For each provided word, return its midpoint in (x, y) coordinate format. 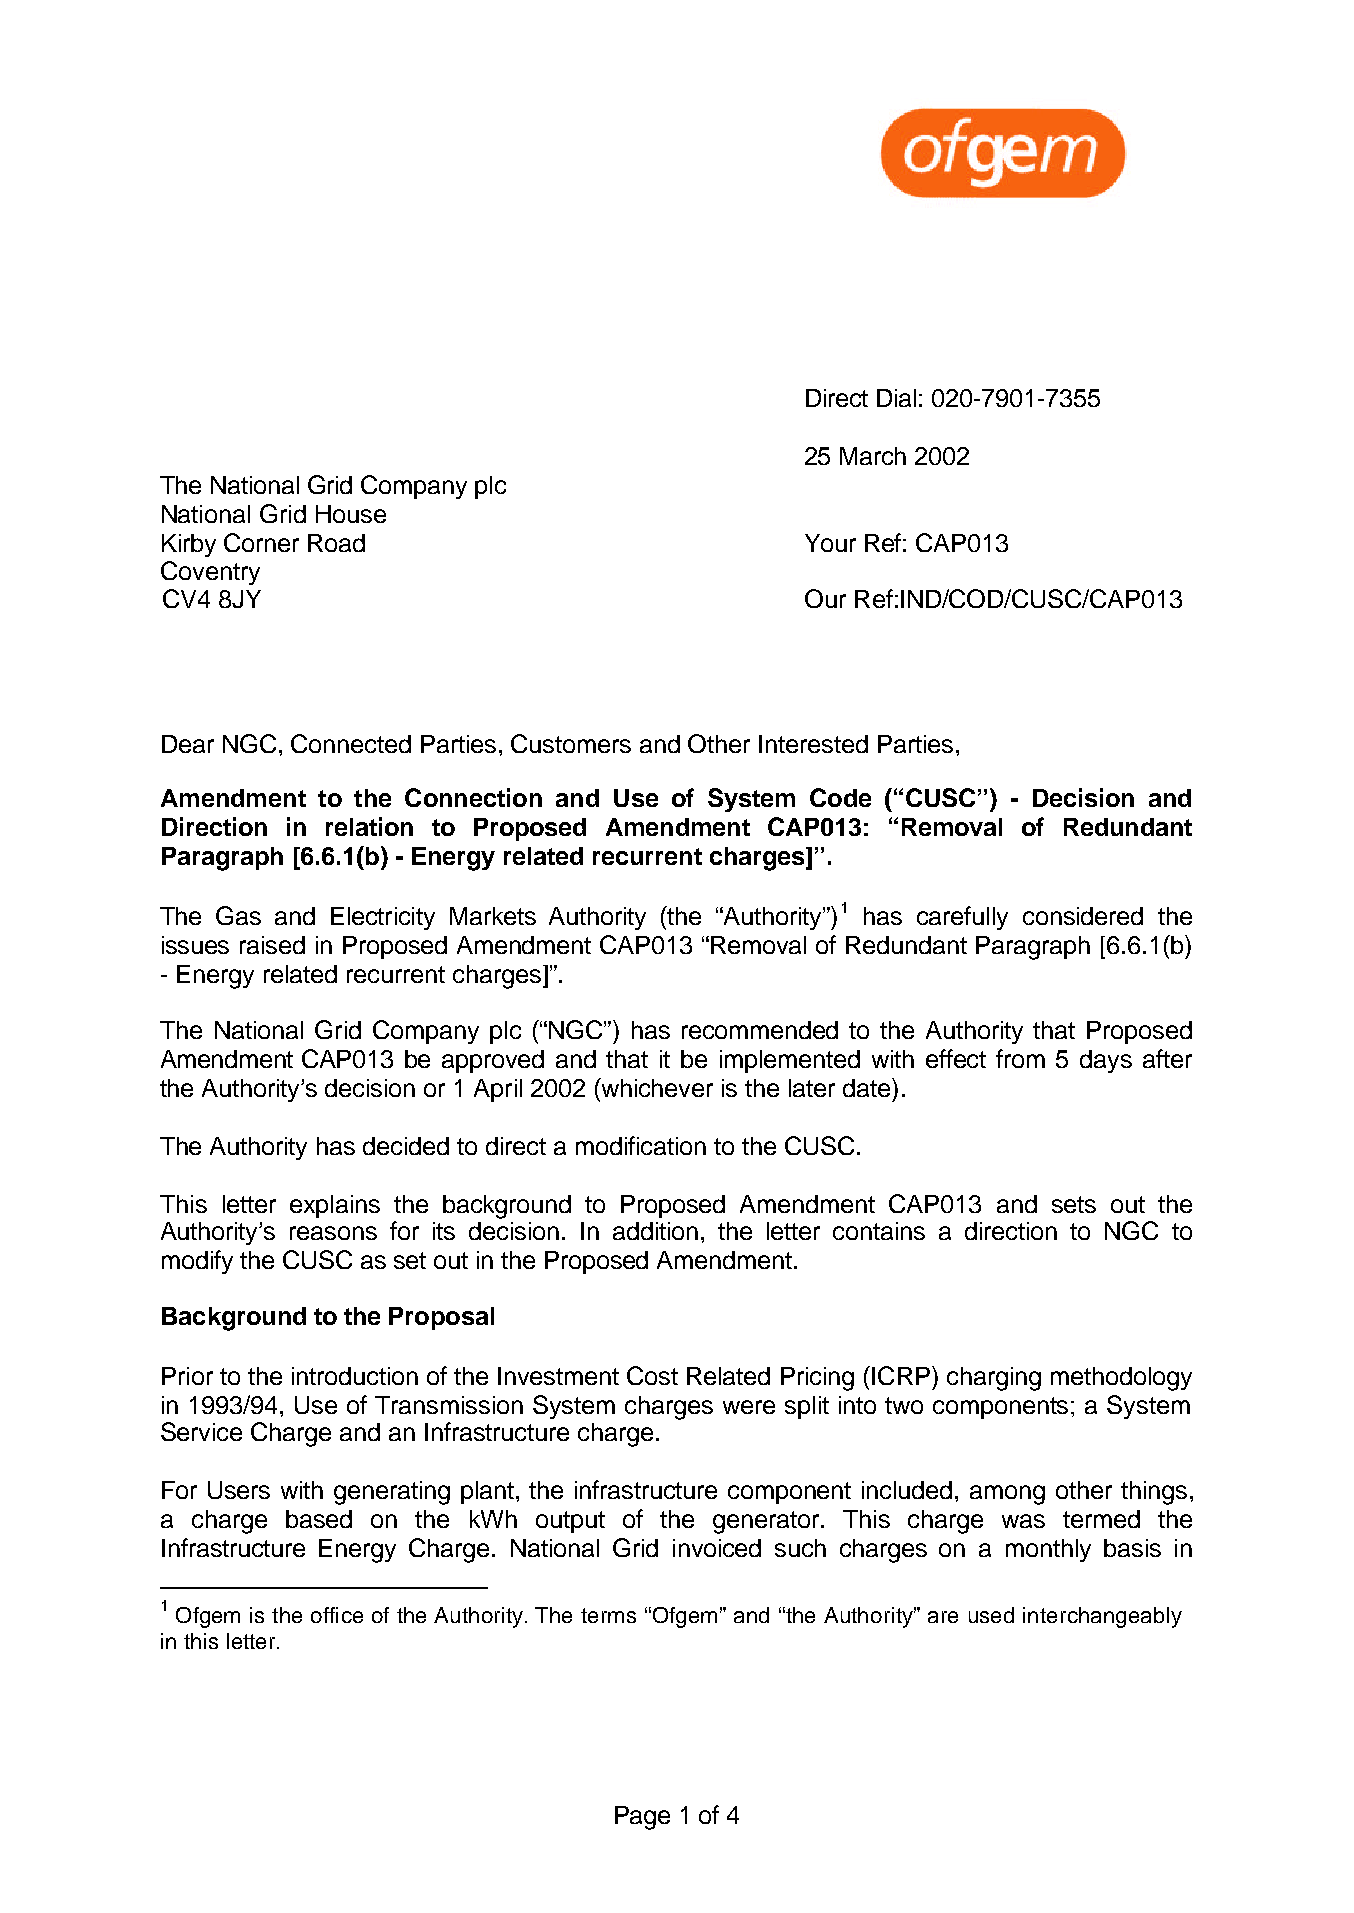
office (337, 1615)
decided (406, 1146)
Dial (896, 398)
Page (642, 1818)
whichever (656, 1087)
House (351, 514)
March (873, 456)
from (1020, 1058)
